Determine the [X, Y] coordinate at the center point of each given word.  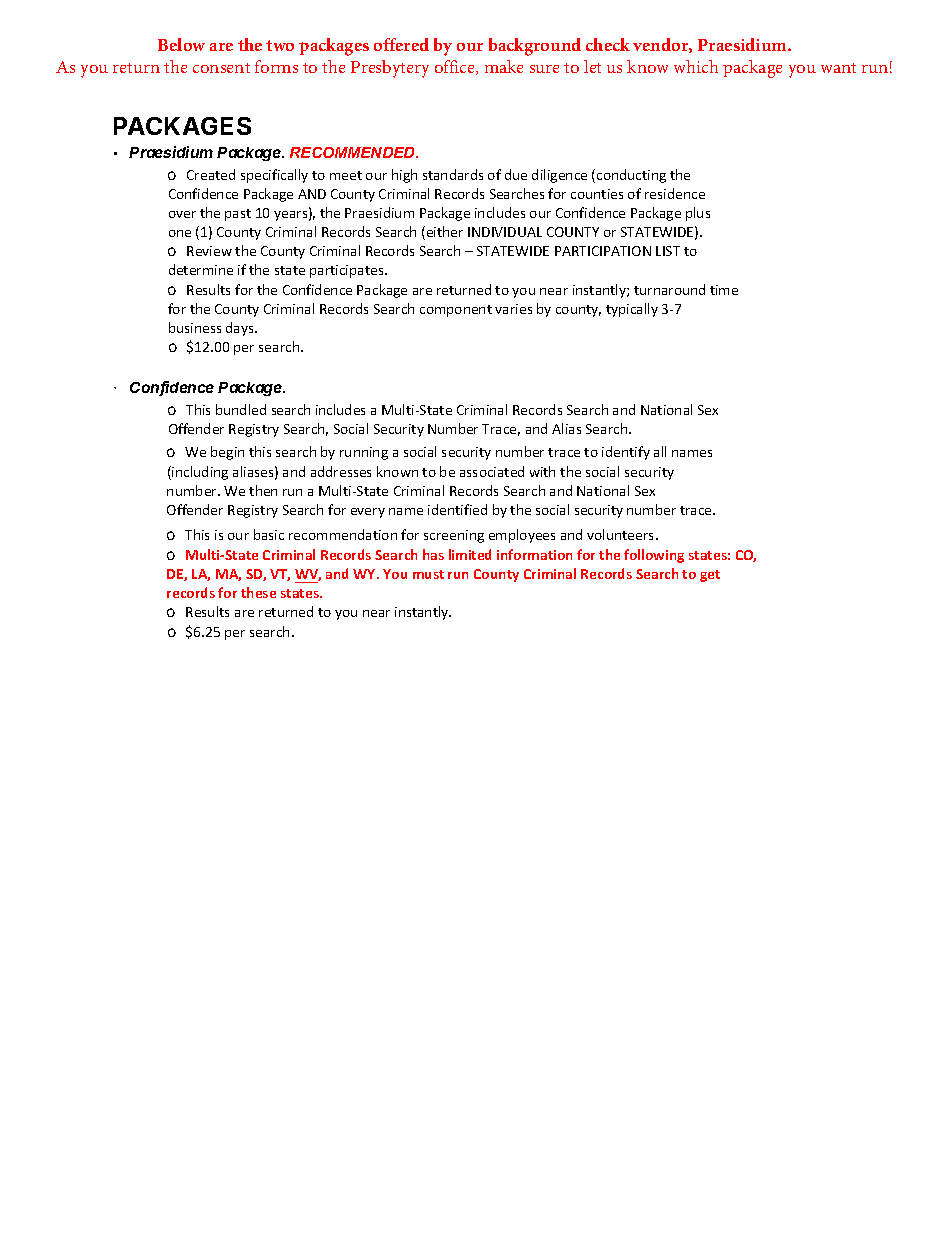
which [696, 66]
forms [276, 66]
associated [492, 471]
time [724, 290]
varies [513, 309]
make [504, 66]
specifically [274, 176]
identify [626, 453]
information [534, 554]
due [516, 174]
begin [227, 453]
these [258, 592]
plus [698, 214]
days [241, 329]
